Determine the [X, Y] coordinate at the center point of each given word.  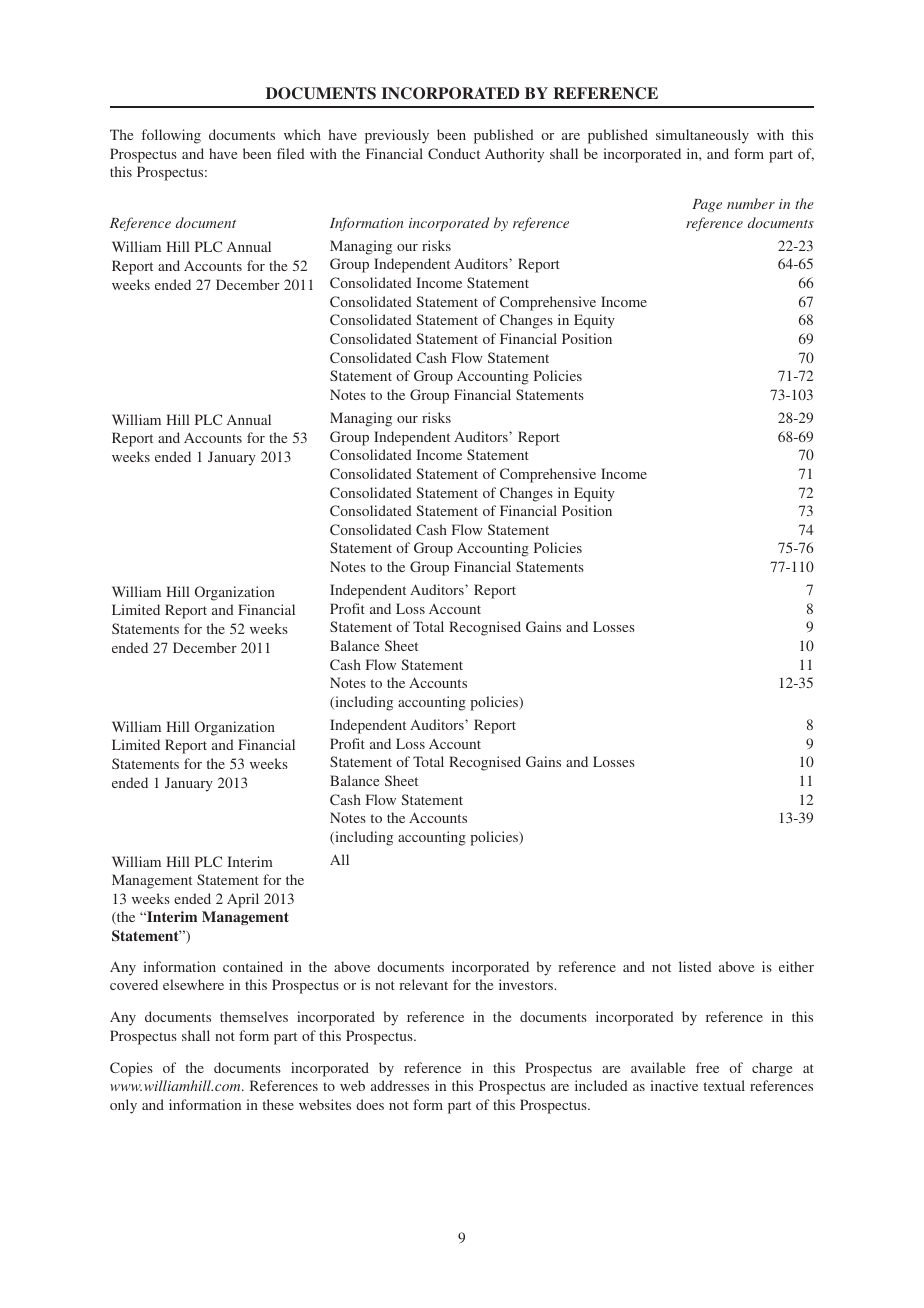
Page [707, 205]
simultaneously [702, 136]
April [243, 900]
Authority [514, 155]
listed [695, 966]
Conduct [454, 153]
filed [291, 153]
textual [724, 1085]
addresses [400, 1085]
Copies [131, 1069]
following [171, 136]
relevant [423, 984]
